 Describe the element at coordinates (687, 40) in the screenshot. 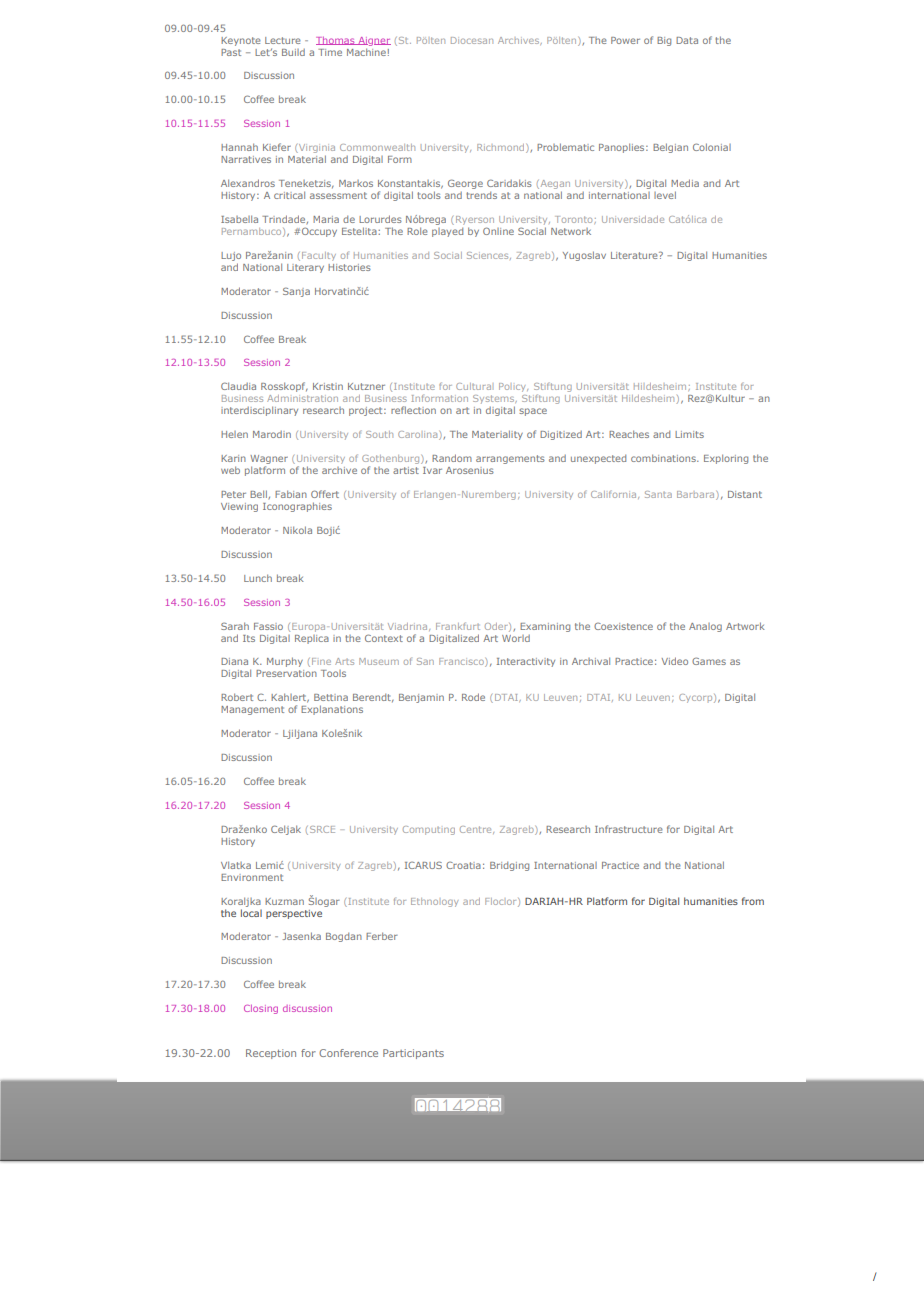

I see `Data` at that location.
